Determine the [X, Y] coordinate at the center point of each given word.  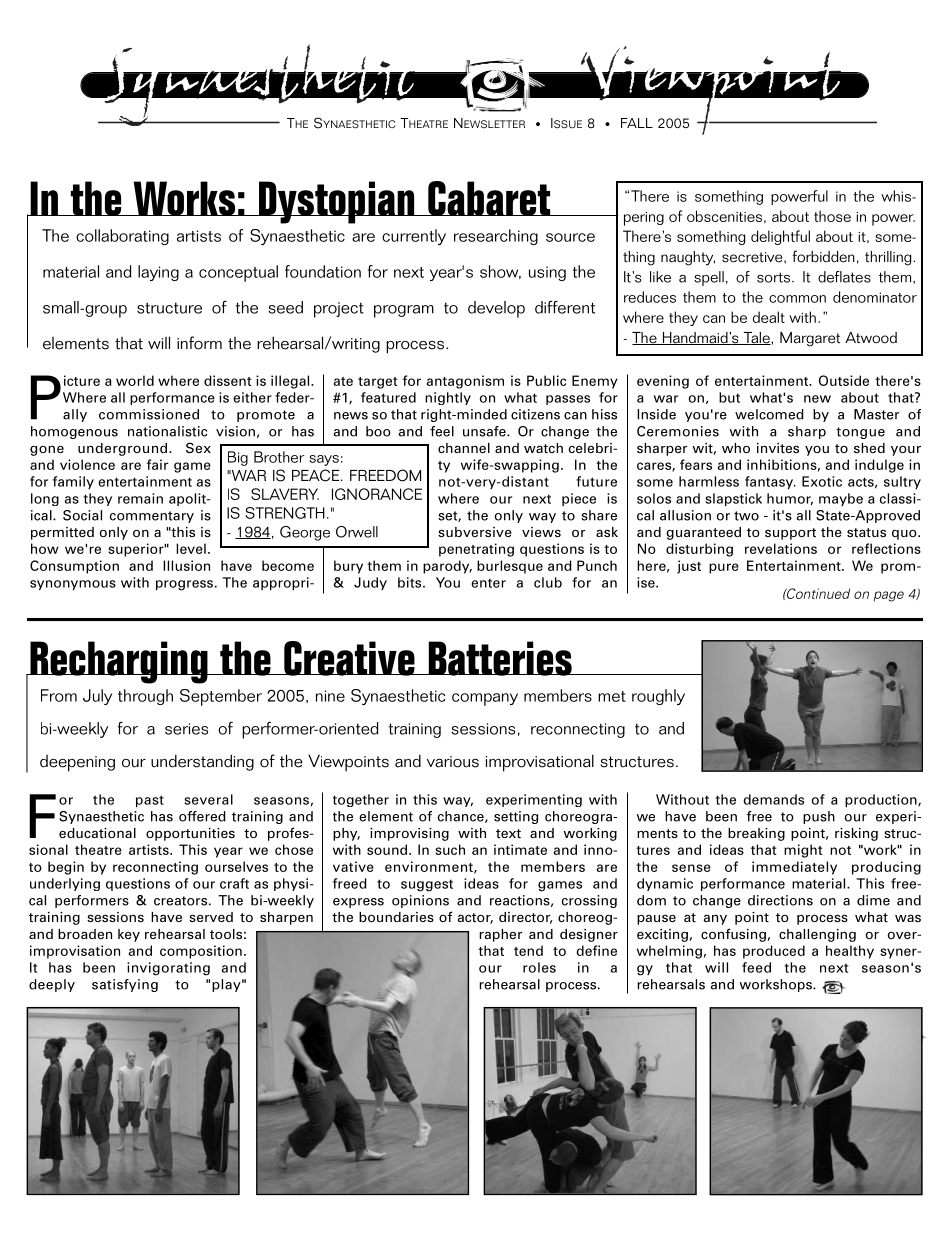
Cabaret [489, 198]
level [191, 548]
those [832, 216]
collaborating [122, 237]
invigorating [168, 969]
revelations [781, 548]
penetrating [476, 550]
